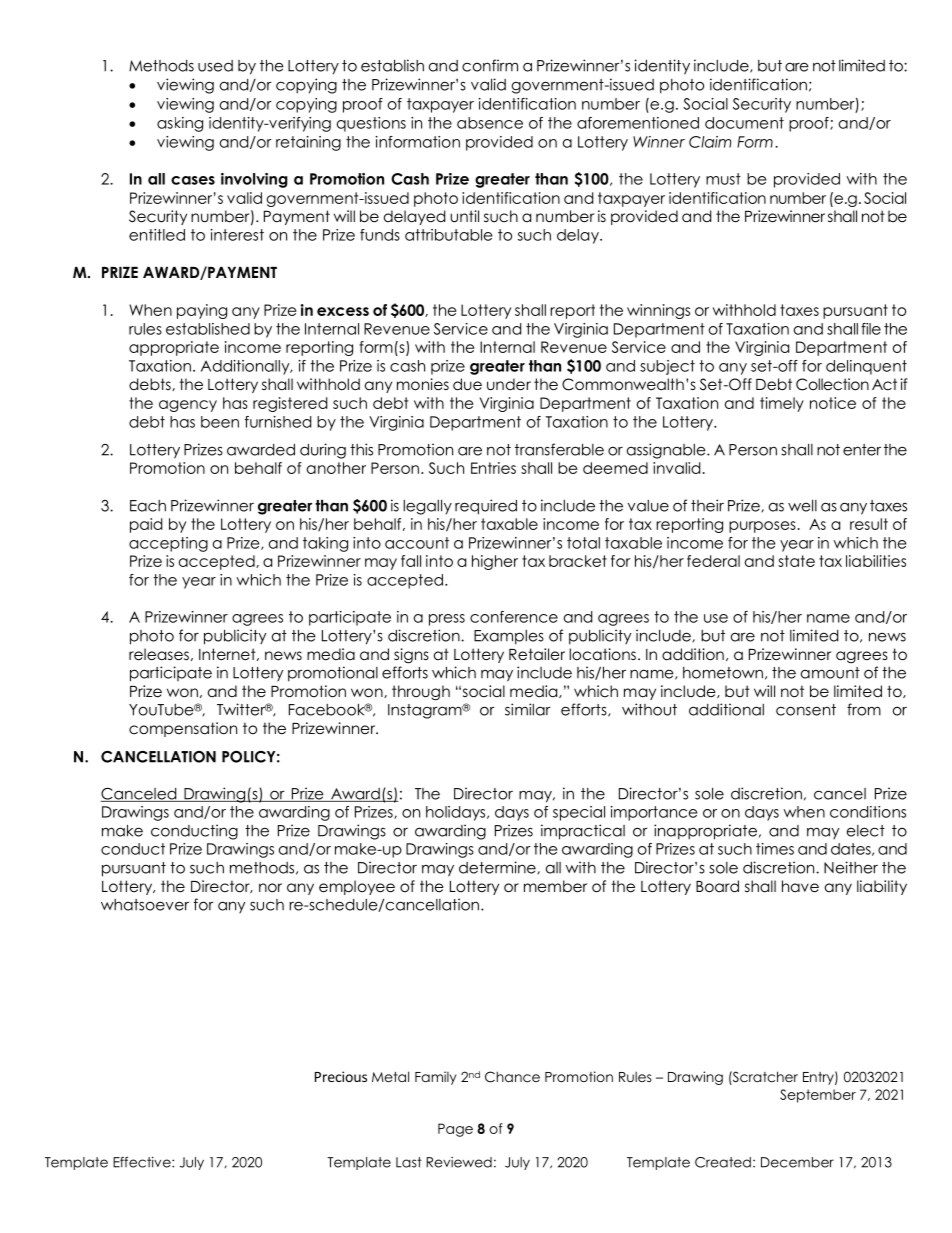 This screenshot has width=952, height=1233. What do you see at coordinates (215, 66) in the screenshot?
I see `used` at bounding box center [215, 66].
